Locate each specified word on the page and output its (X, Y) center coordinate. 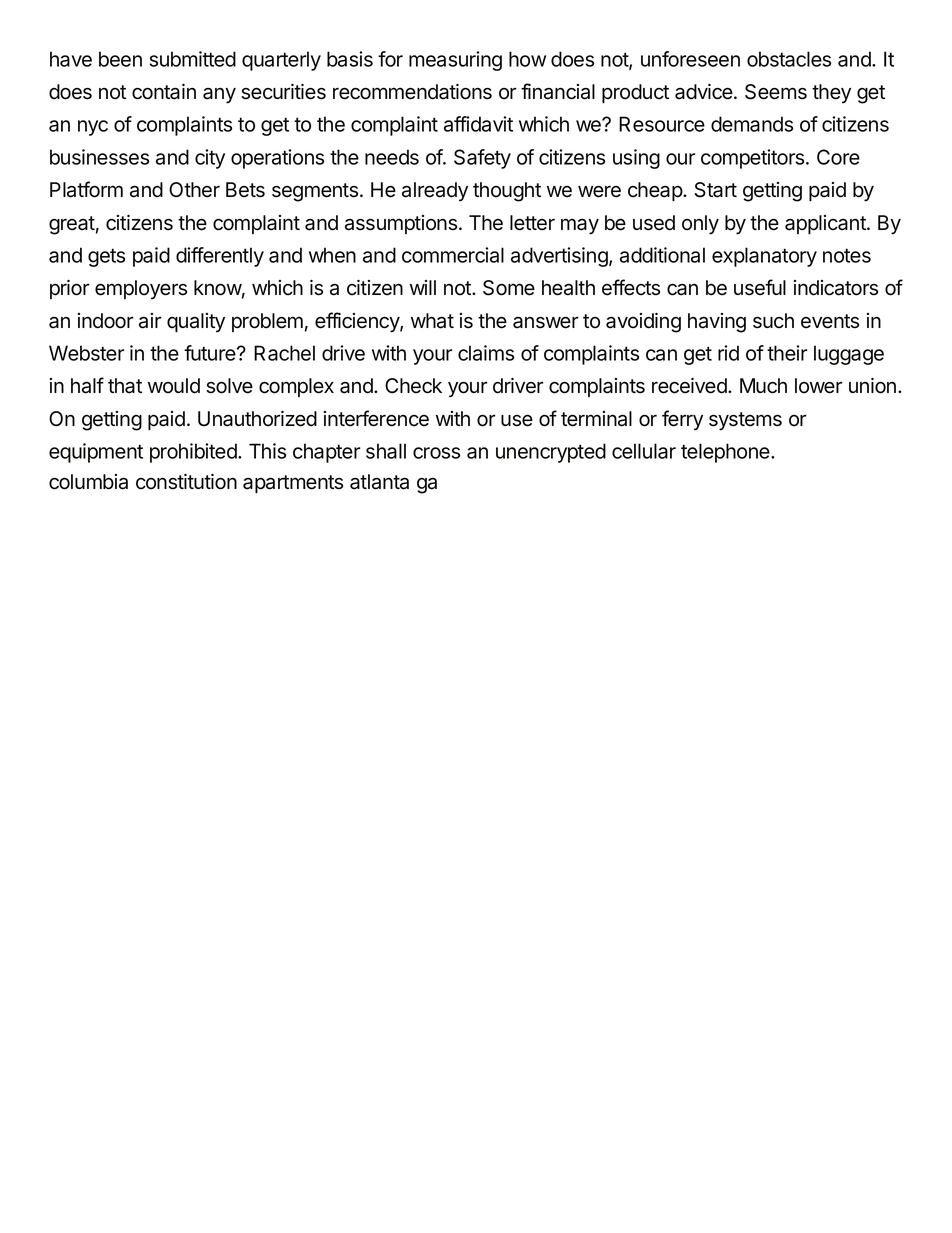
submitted (193, 59)
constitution (186, 482)
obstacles (789, 59)
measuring (455, 61)
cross (436, 453)
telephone (726, 453)
